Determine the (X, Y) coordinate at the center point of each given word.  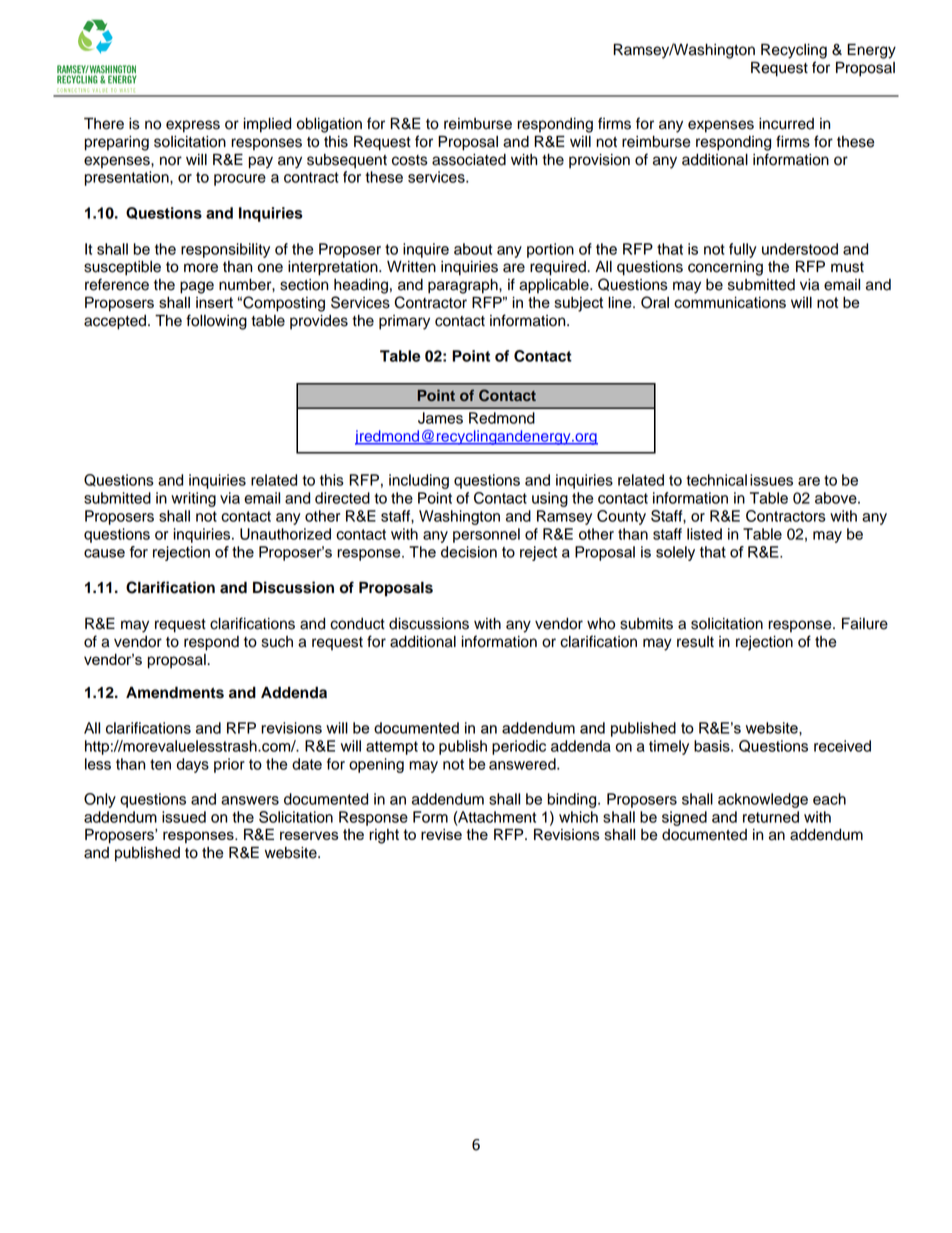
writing (193, 499)
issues (771, 480)
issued (184, 817)
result (695, 642)
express (193, 126)
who (601, 624)
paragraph (464, 286)
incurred (786, 124)
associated (469, 160)
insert (214, 302)
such (277, 642)
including (419, 481)
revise (441, 834)
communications (730, 302)
